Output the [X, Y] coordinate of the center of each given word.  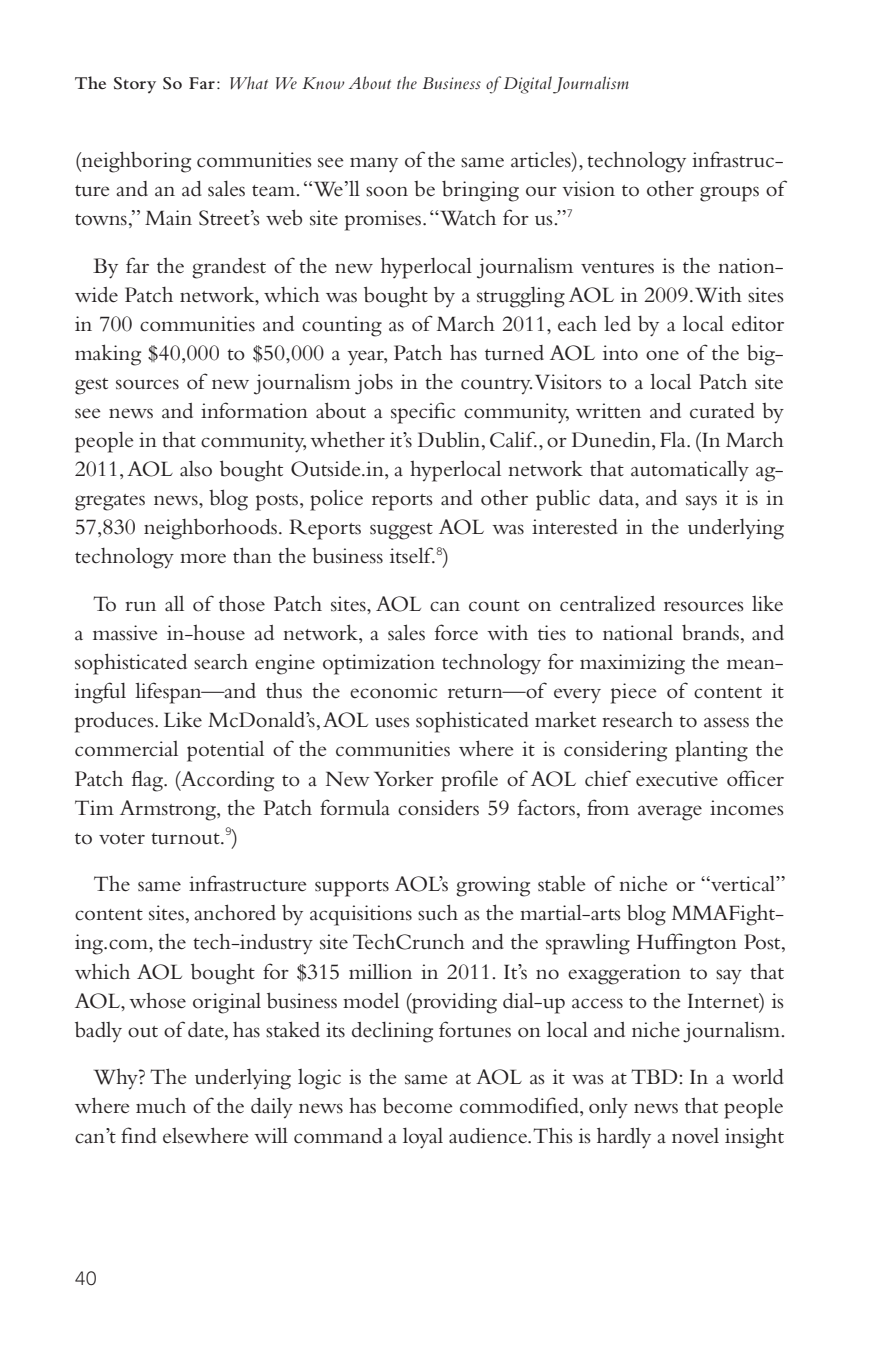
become [418, 1105]
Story [135, 85]
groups [729, 194]
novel [695, 1135]
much [161, 1106]
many [374, 165]
